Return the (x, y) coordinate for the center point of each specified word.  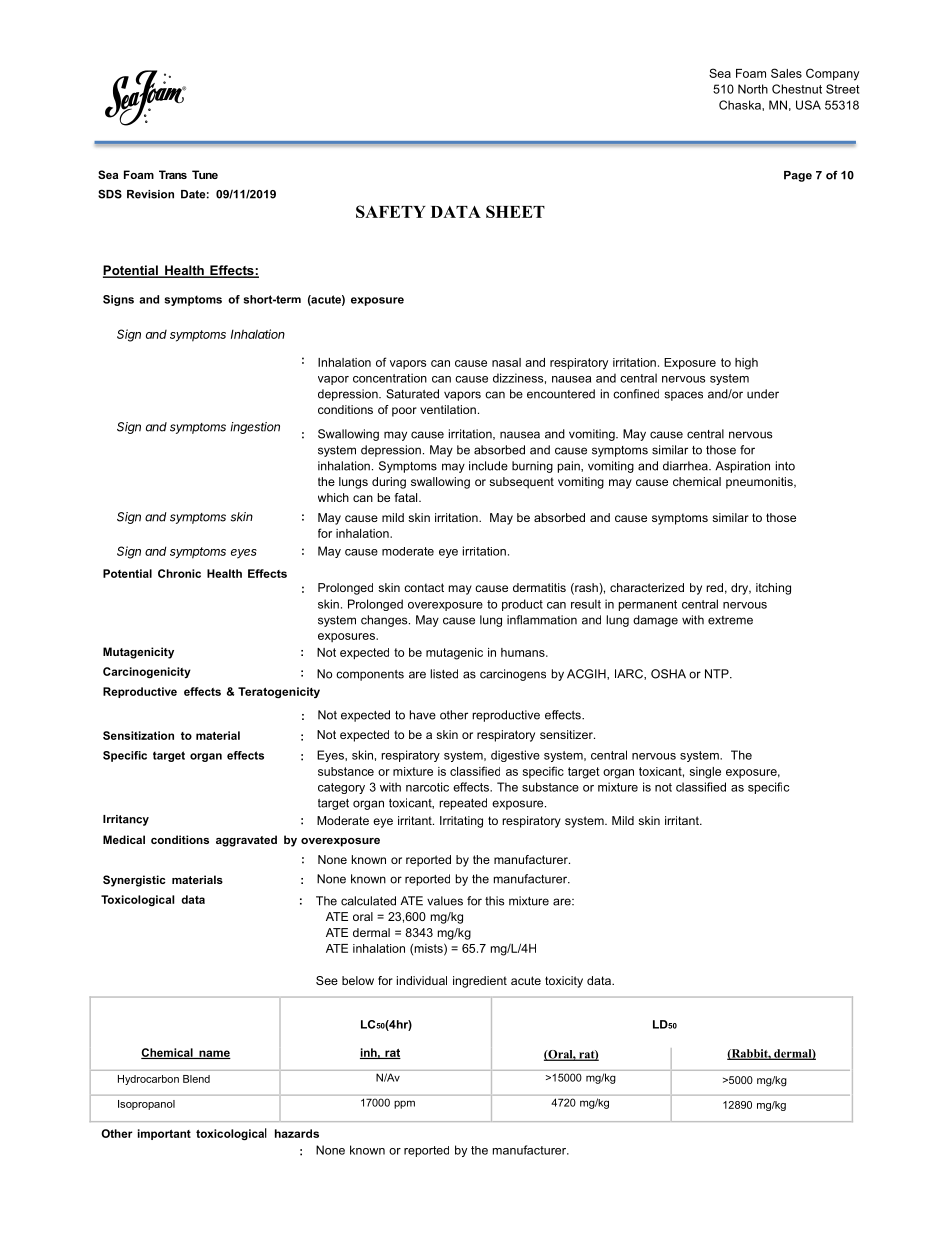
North (753, 89)
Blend (196, 1079)
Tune (205, 174)
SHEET (515, 211)
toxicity (564, 982)
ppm (404, 1104)
